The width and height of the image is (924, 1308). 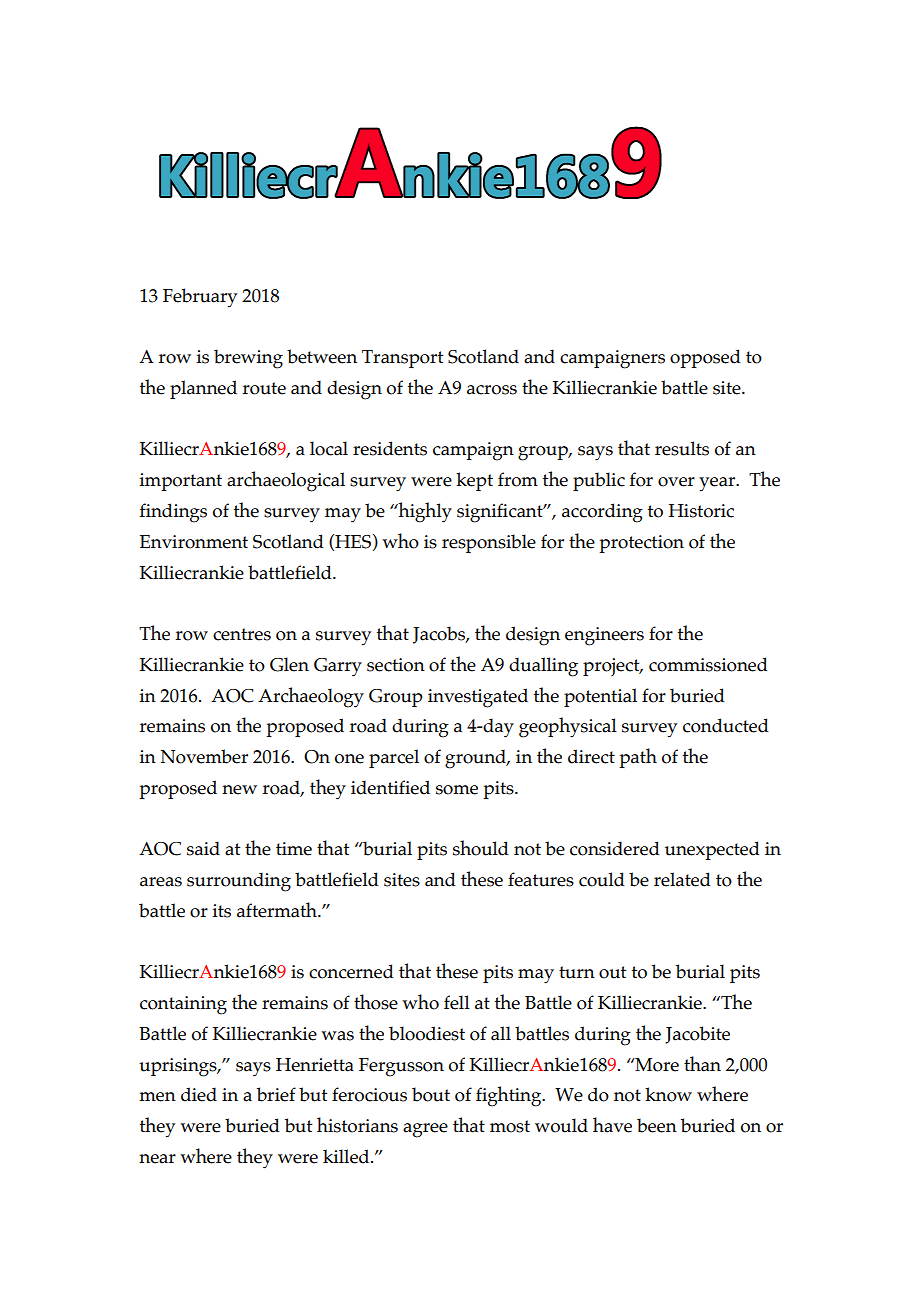 I want to click on died, so click(x=199, y=1094).
